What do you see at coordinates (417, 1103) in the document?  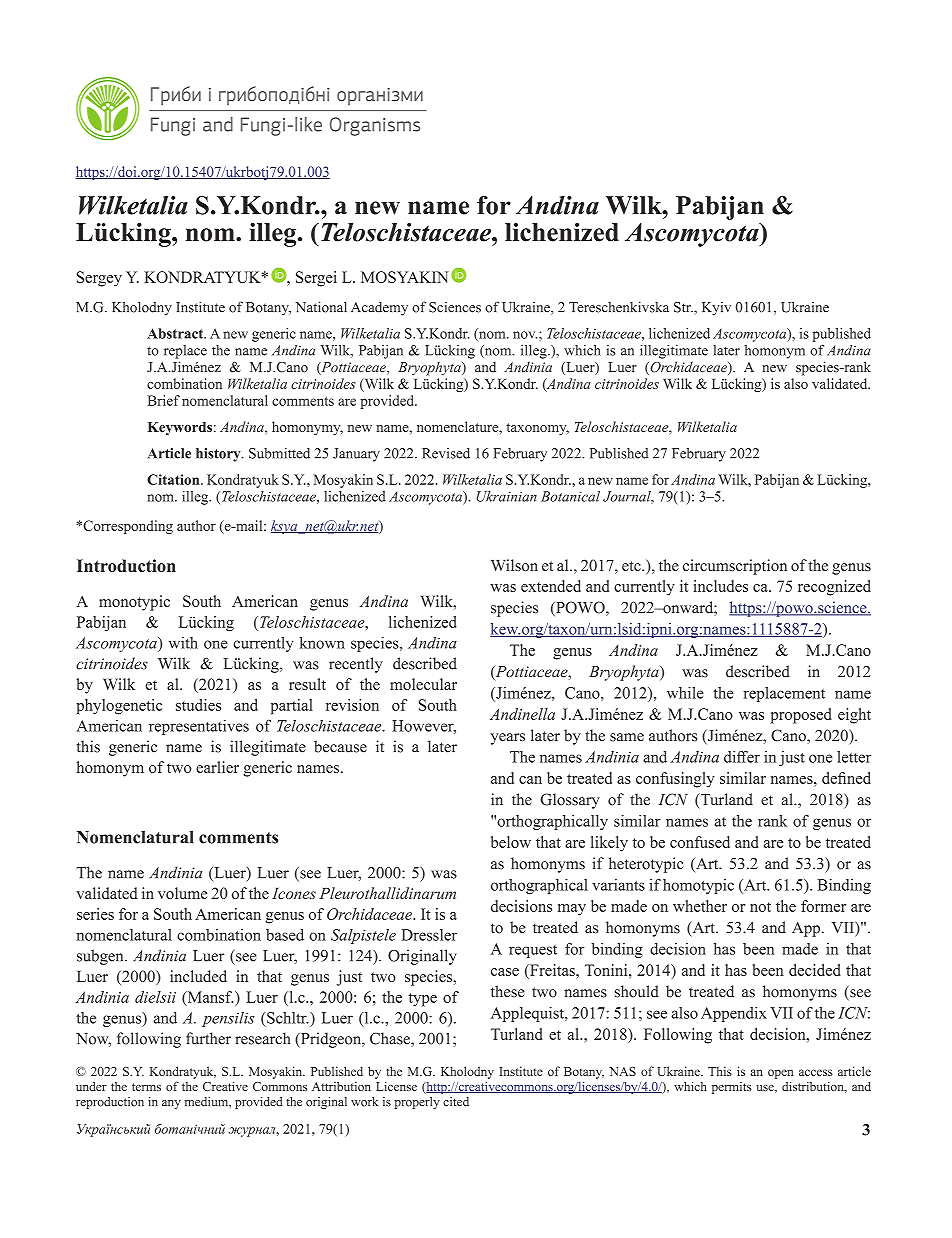 I see `properly` at bounding box center [417, 1103].
